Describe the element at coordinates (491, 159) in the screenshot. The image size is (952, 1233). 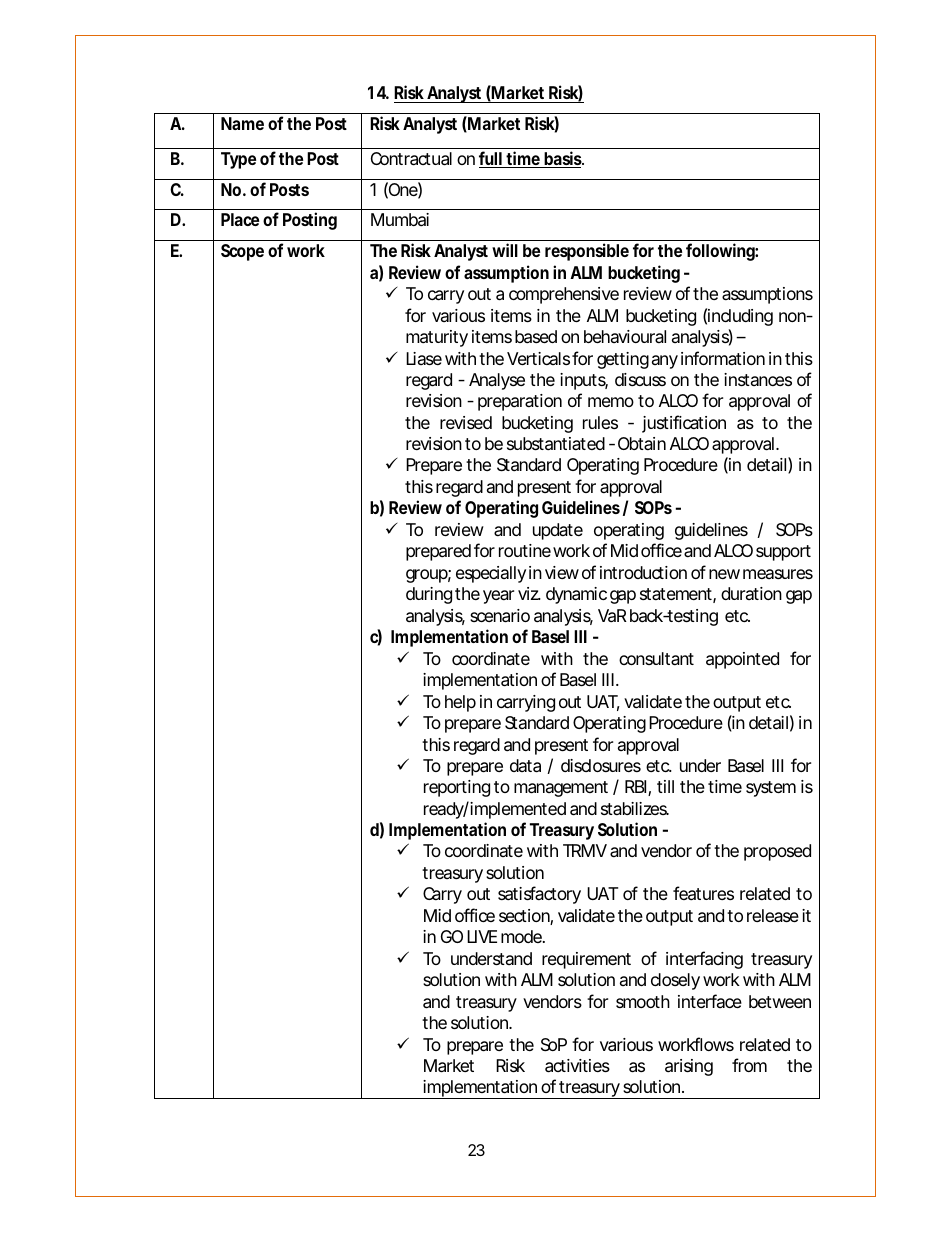
I see `full` at that location.
